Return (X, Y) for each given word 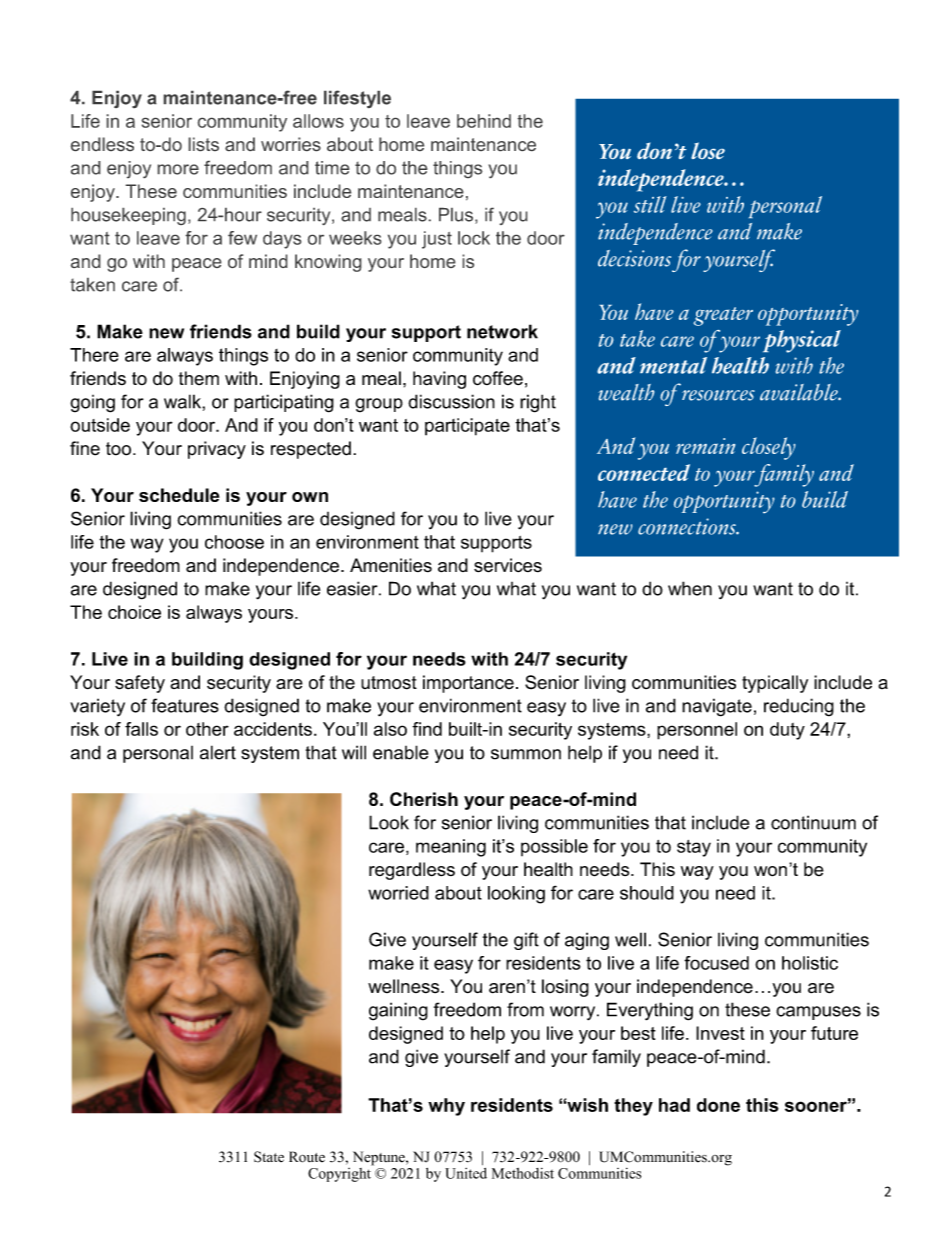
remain (705, 446)
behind (484, 121)
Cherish (424, 799)
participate (467, 427)
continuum (813, 822)
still (650, 204)
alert (218, 752)
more (178, 169)
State (269, 1157)
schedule (179, 495)
